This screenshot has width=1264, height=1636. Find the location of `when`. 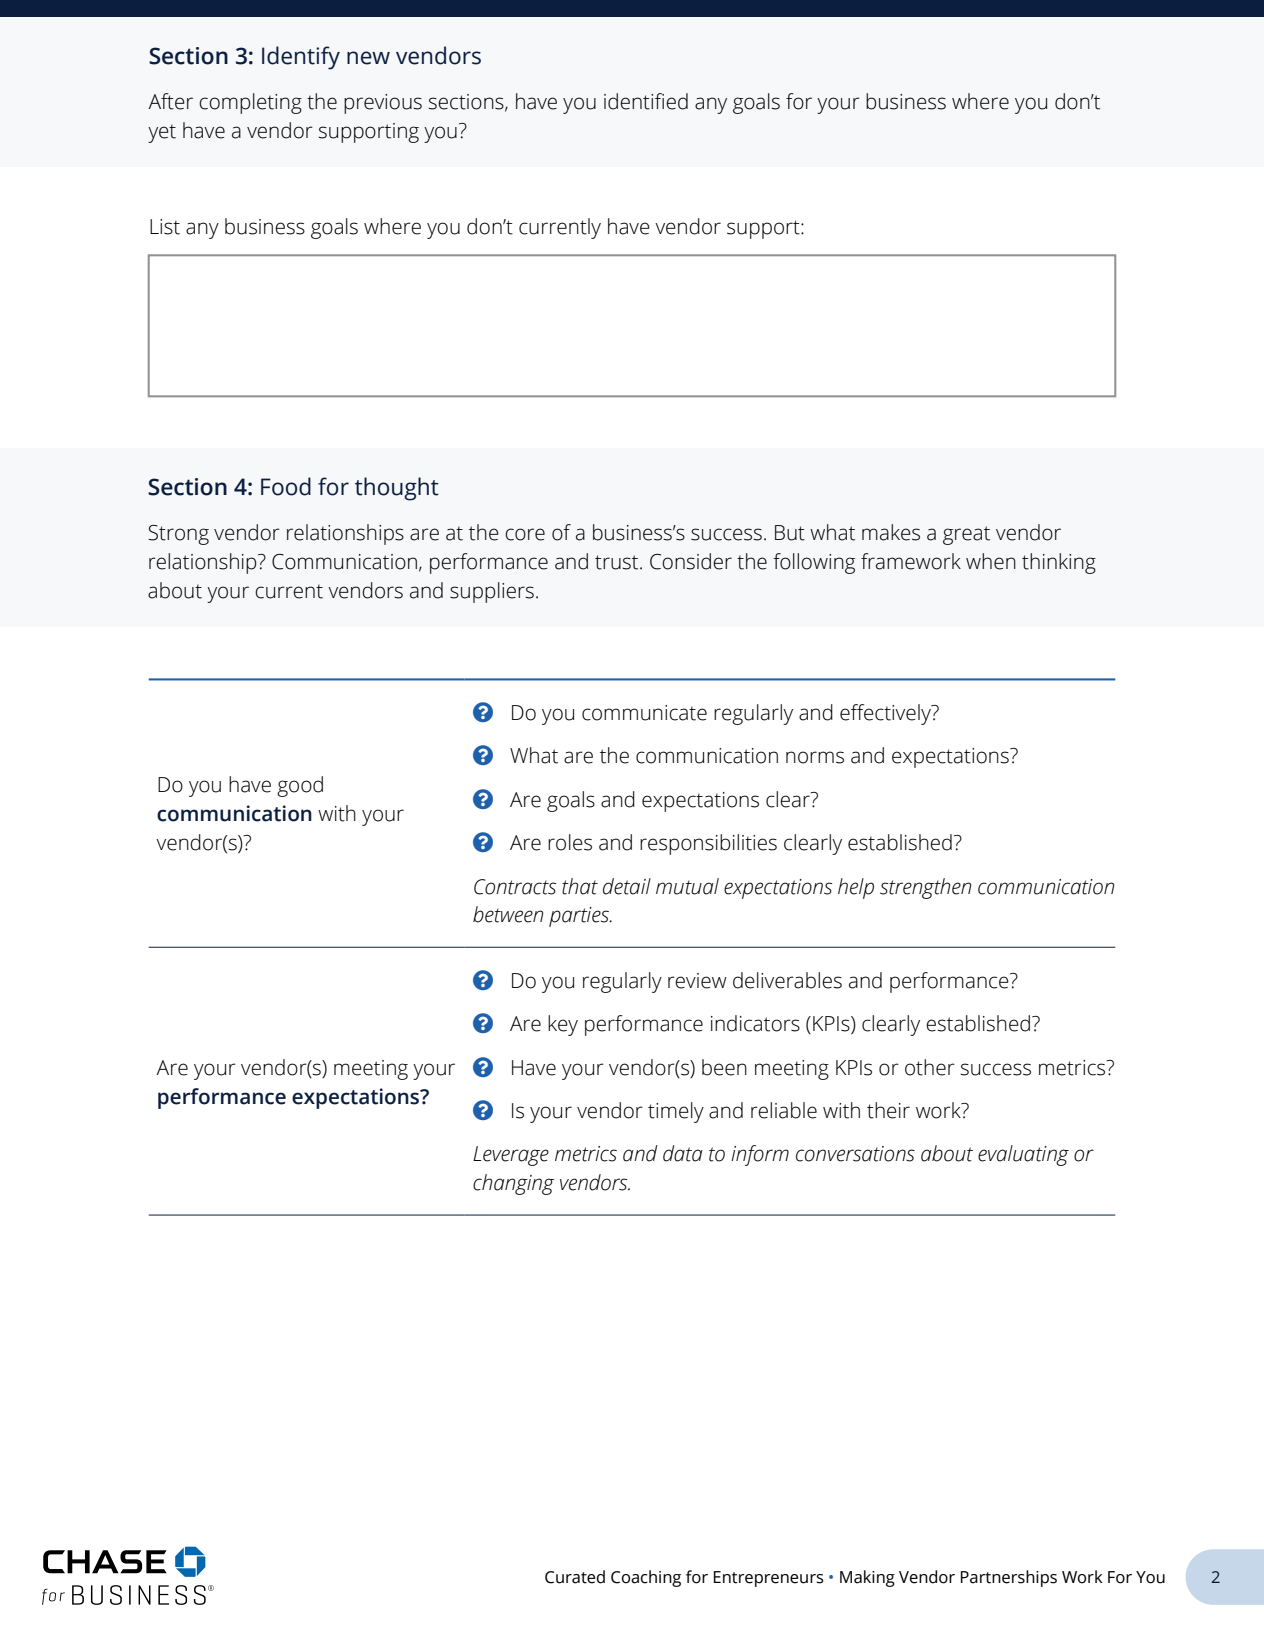

when is located at coordinates (991, 561).
